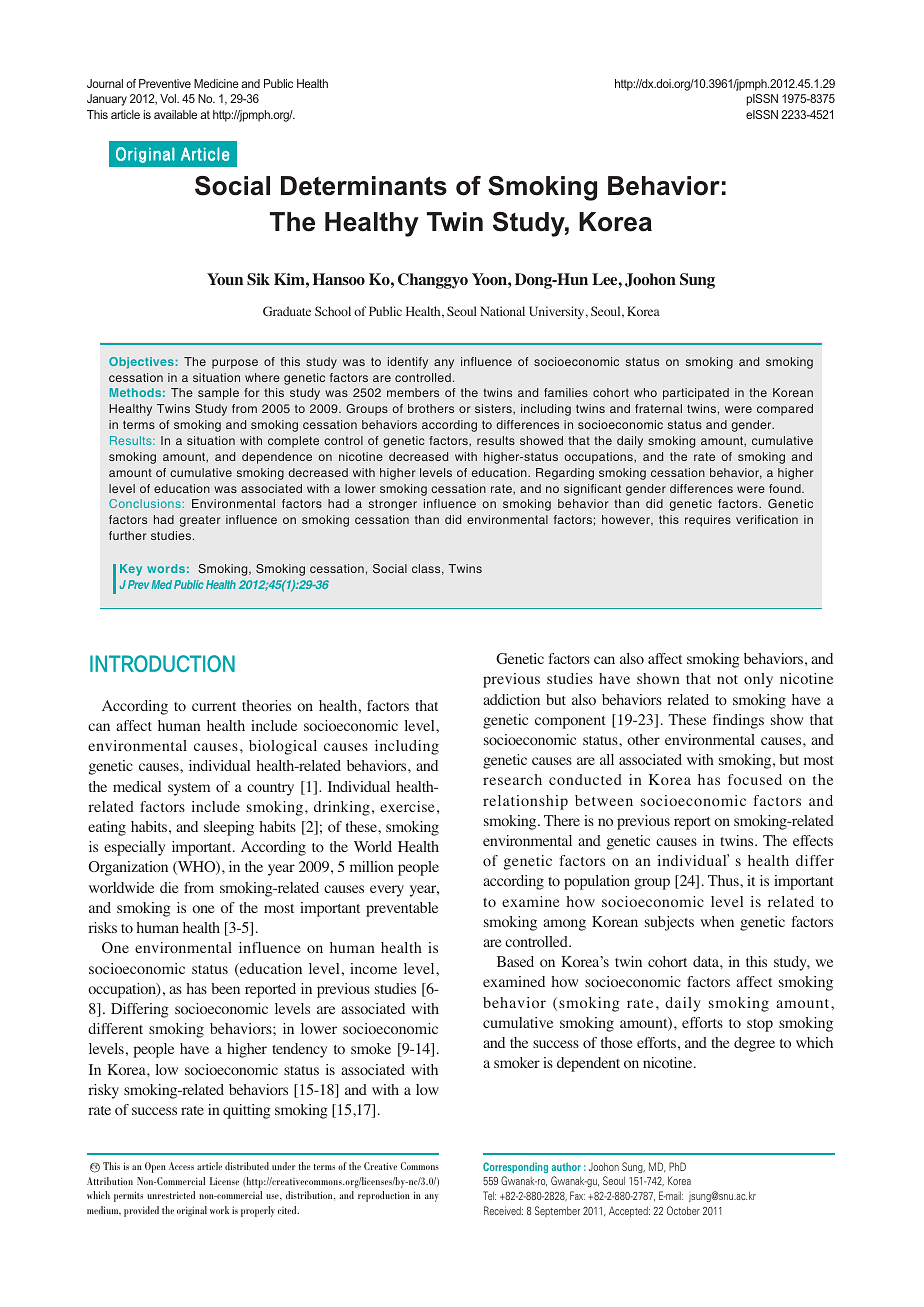 The height and width of the page is (1307, 924). What do you see at coordinates (392, 505) in the page?
I see `stronger` at bounding box center [392, 505].
